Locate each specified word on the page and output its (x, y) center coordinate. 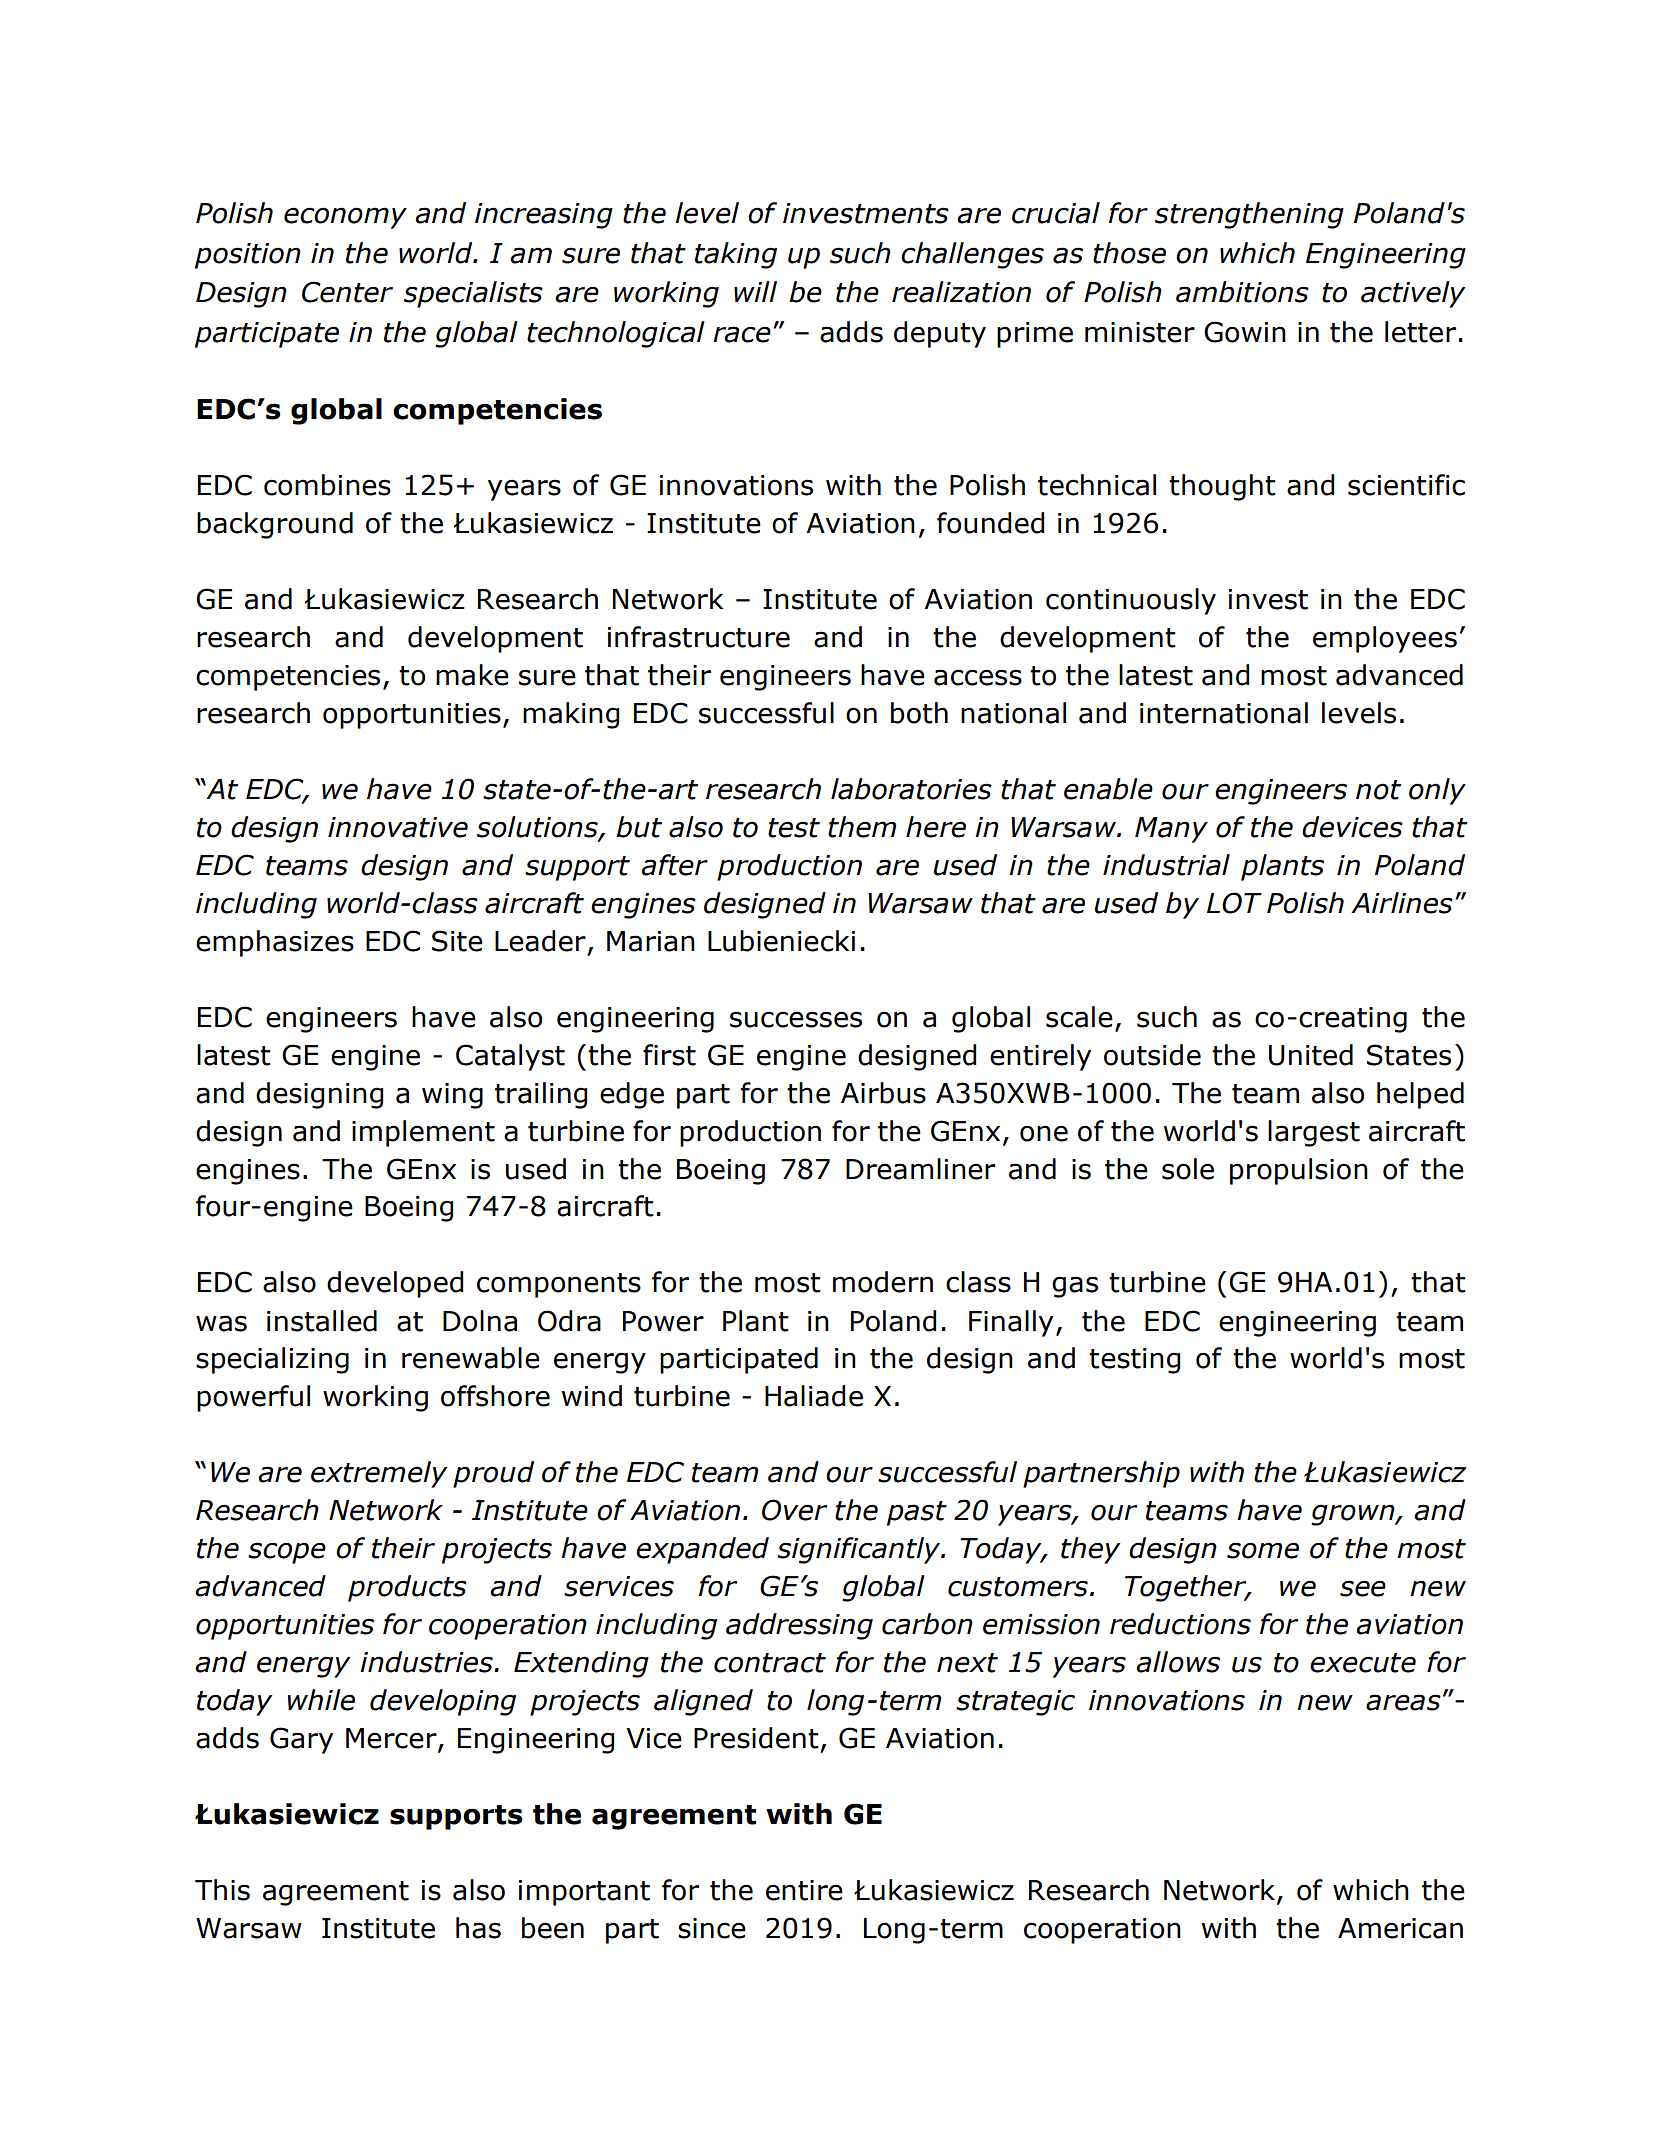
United (1311, 1055)
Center (347, 292)
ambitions (1242, 292)
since (712, 1928)
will (755, 291)
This (222, 1890)
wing (452, 1096)
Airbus (883, 1093)
